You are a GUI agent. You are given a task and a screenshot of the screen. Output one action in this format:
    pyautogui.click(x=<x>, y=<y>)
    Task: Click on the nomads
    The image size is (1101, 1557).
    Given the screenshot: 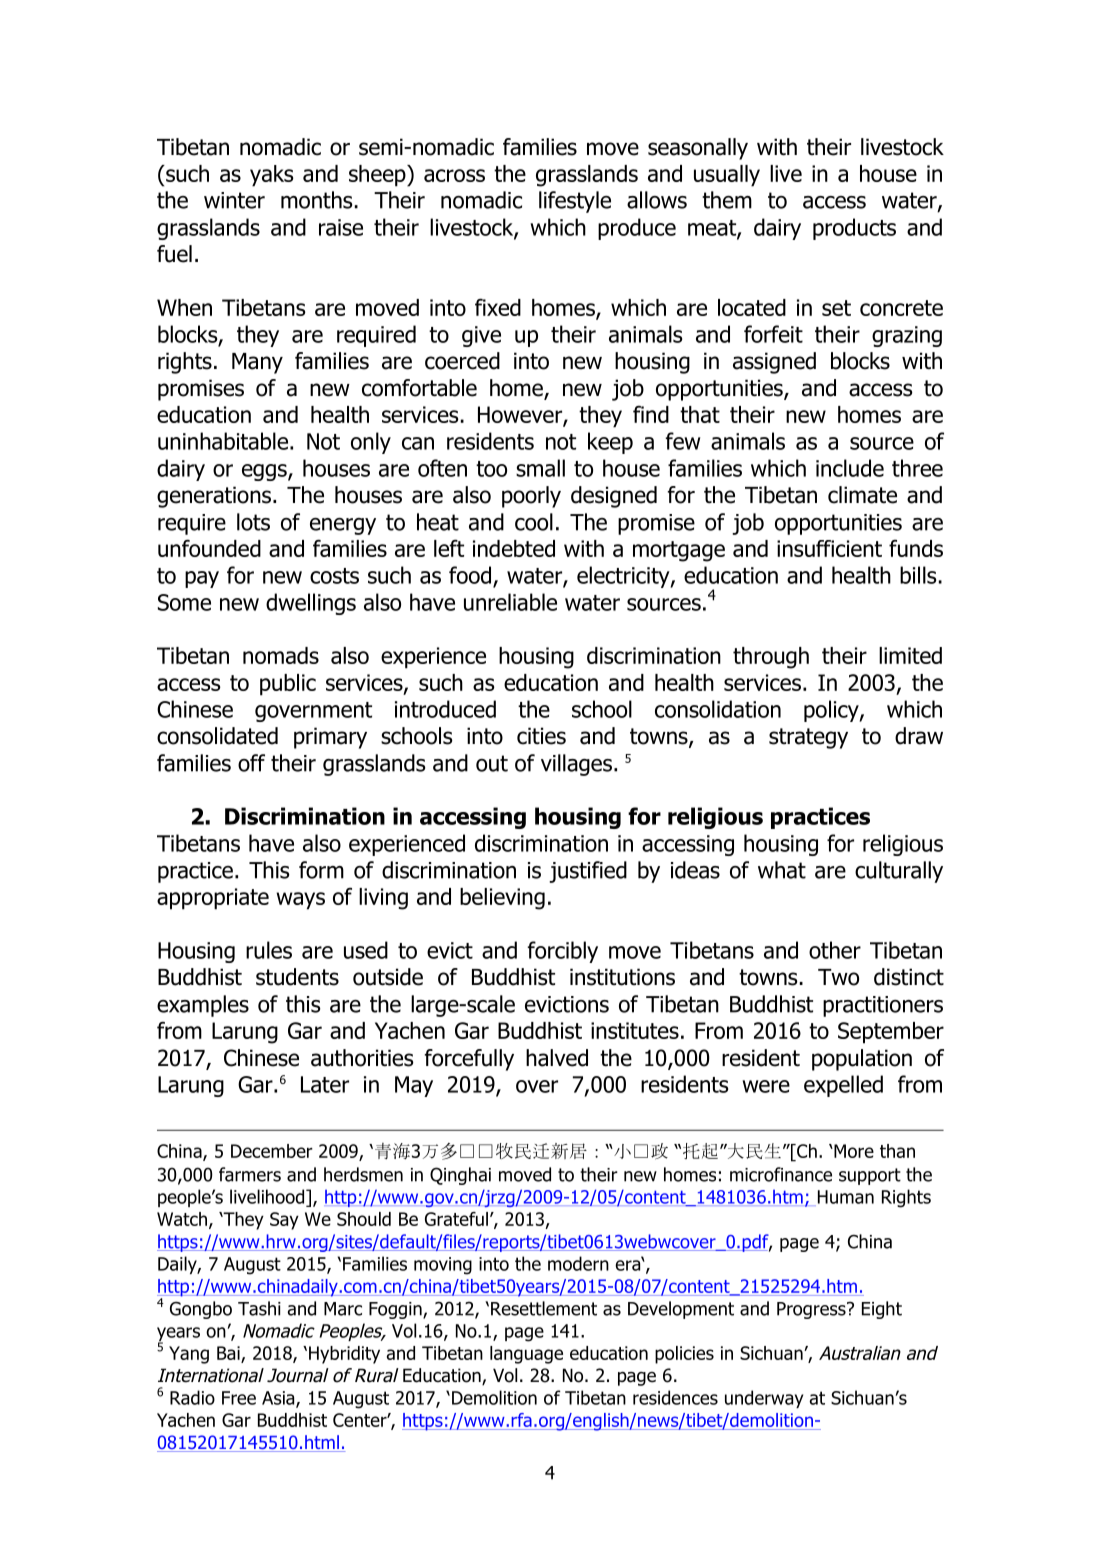 What is the action you would take?
    pyautogui.click(x=281, y=655)
